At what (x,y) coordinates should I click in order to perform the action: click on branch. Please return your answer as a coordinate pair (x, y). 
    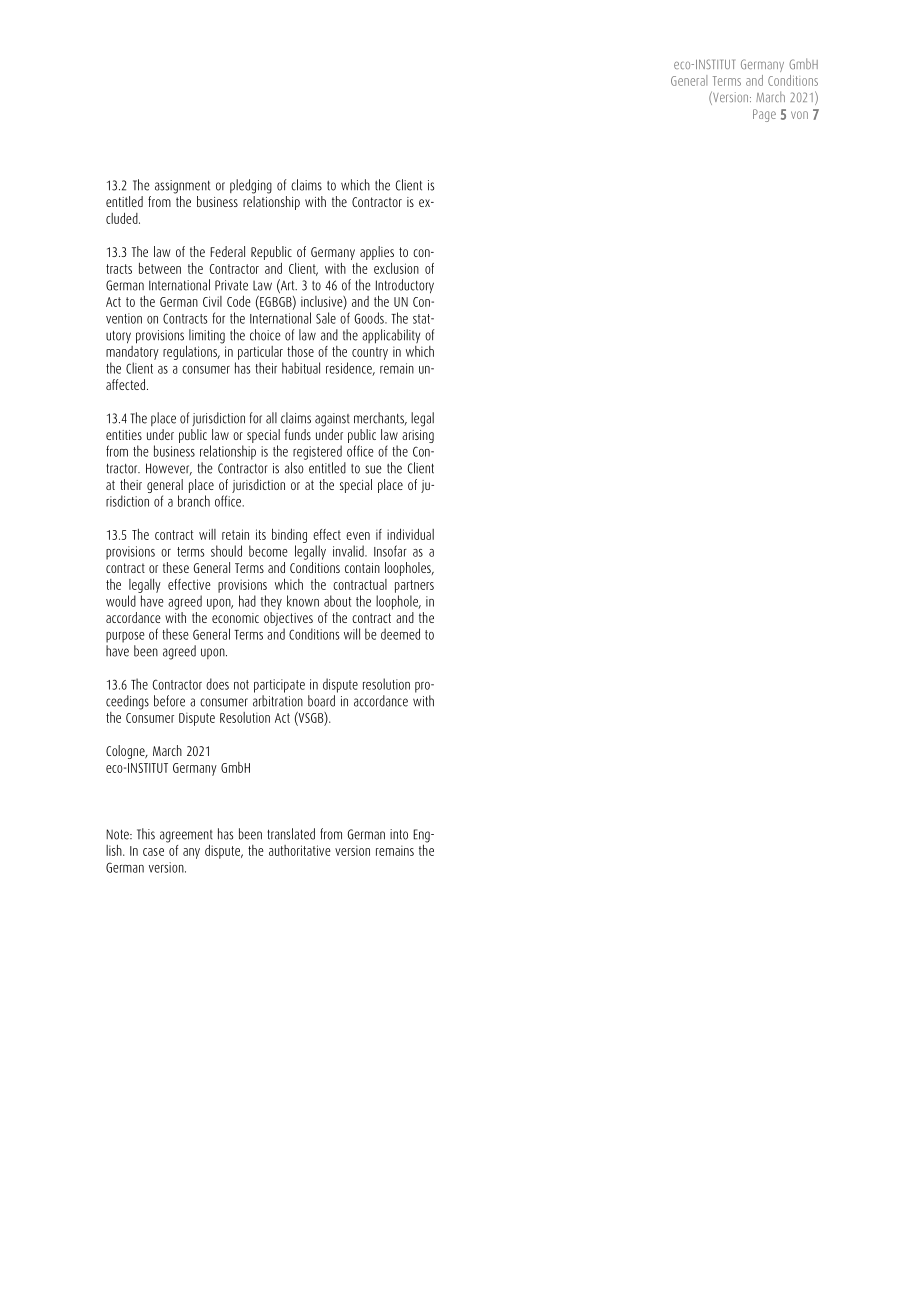
    Looking at the image, I should click on (194, 501).
